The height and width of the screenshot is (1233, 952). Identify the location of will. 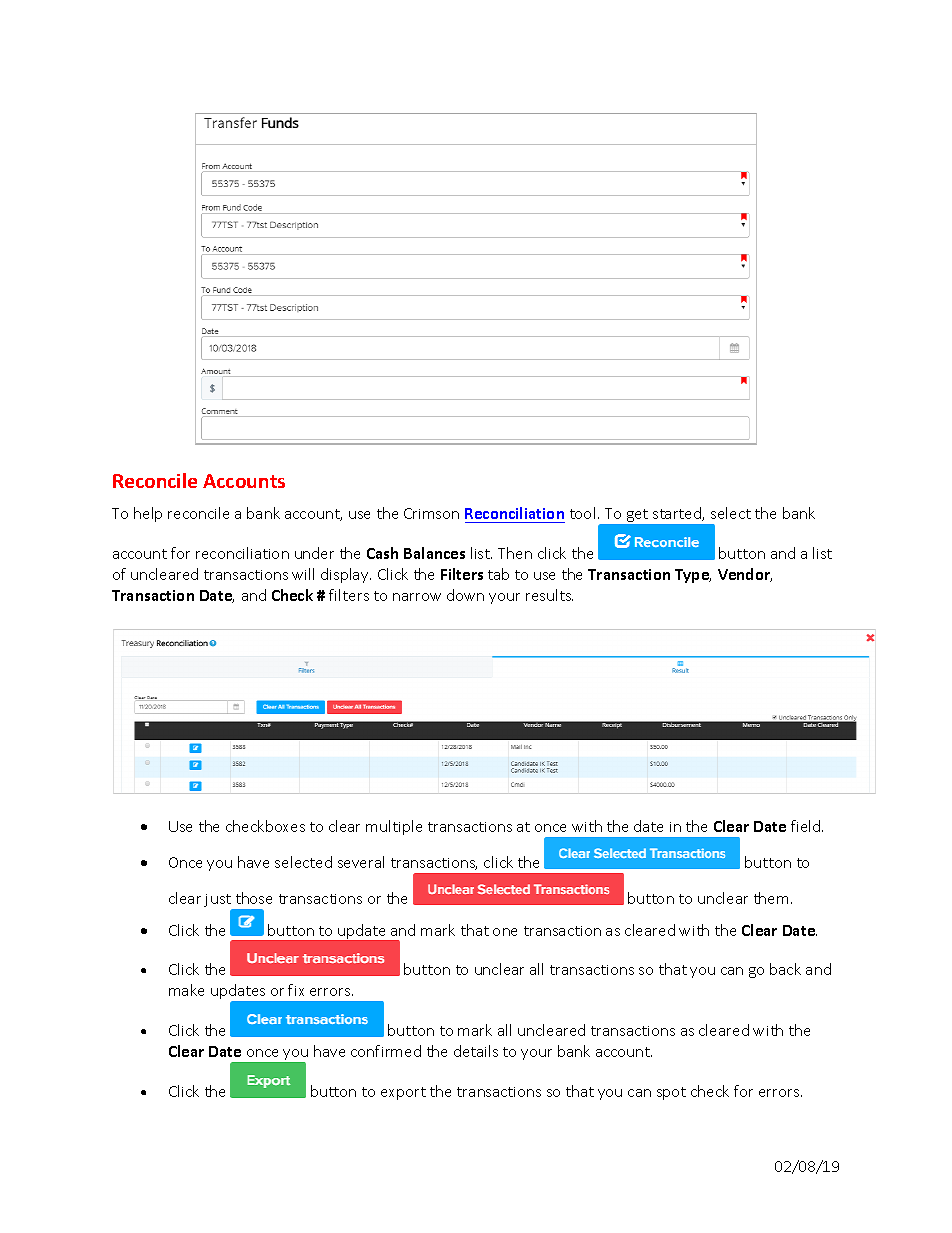
(303, 574).
